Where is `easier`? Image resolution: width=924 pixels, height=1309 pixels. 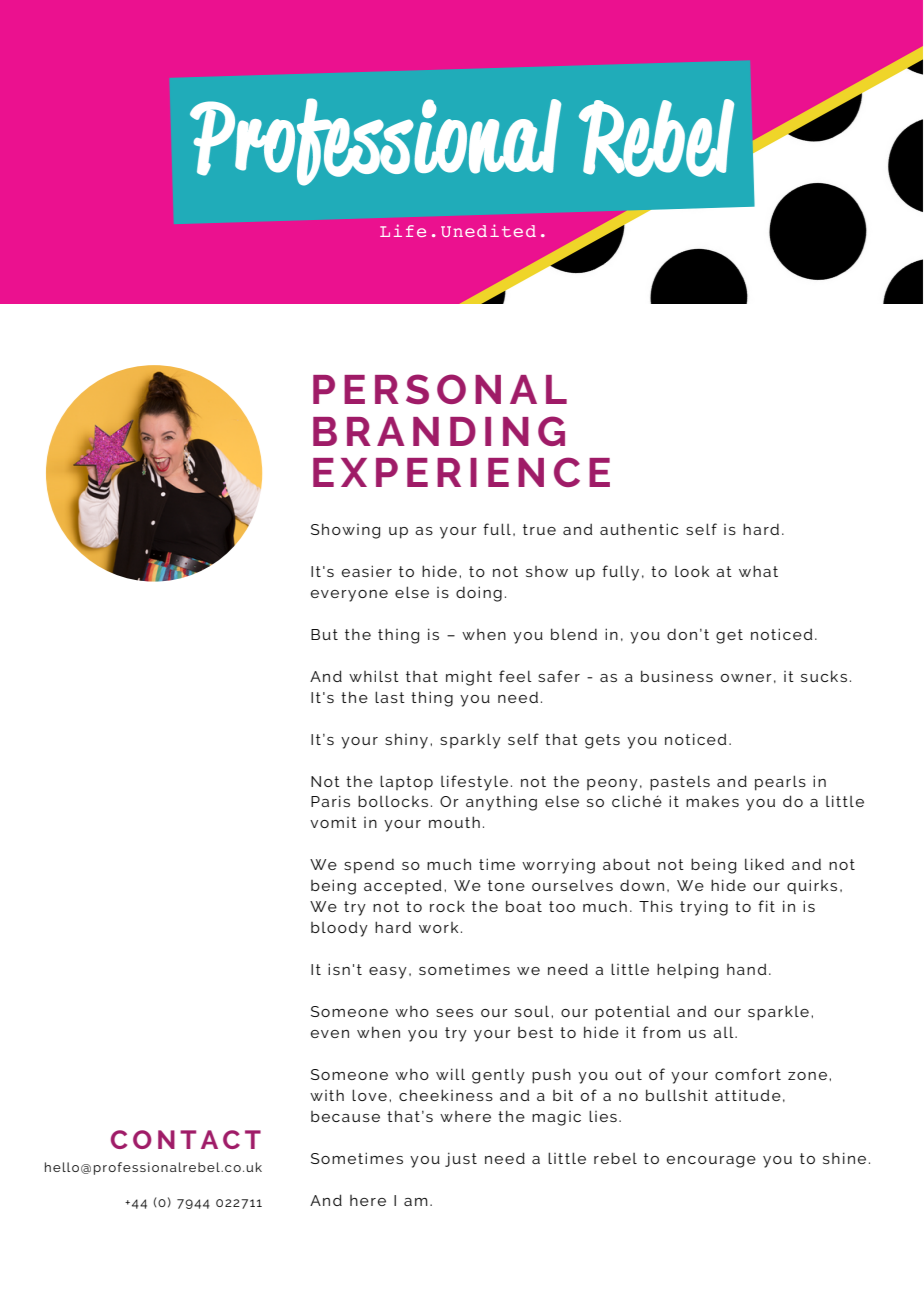 easier is located at coordinates (367, 571).
